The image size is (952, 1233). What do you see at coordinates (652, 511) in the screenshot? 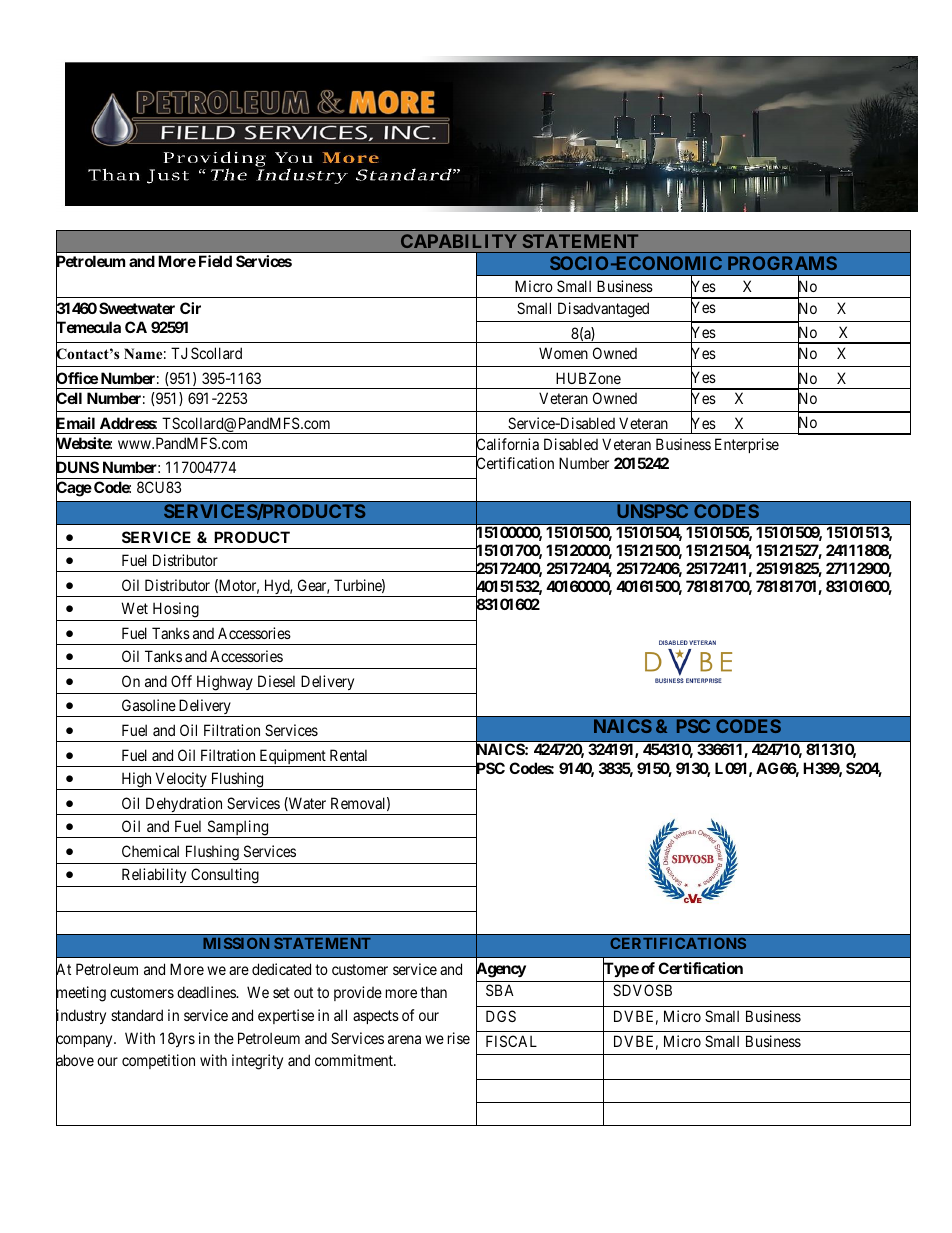
I see `UNSPSC` at bounding box center [652, 511].
